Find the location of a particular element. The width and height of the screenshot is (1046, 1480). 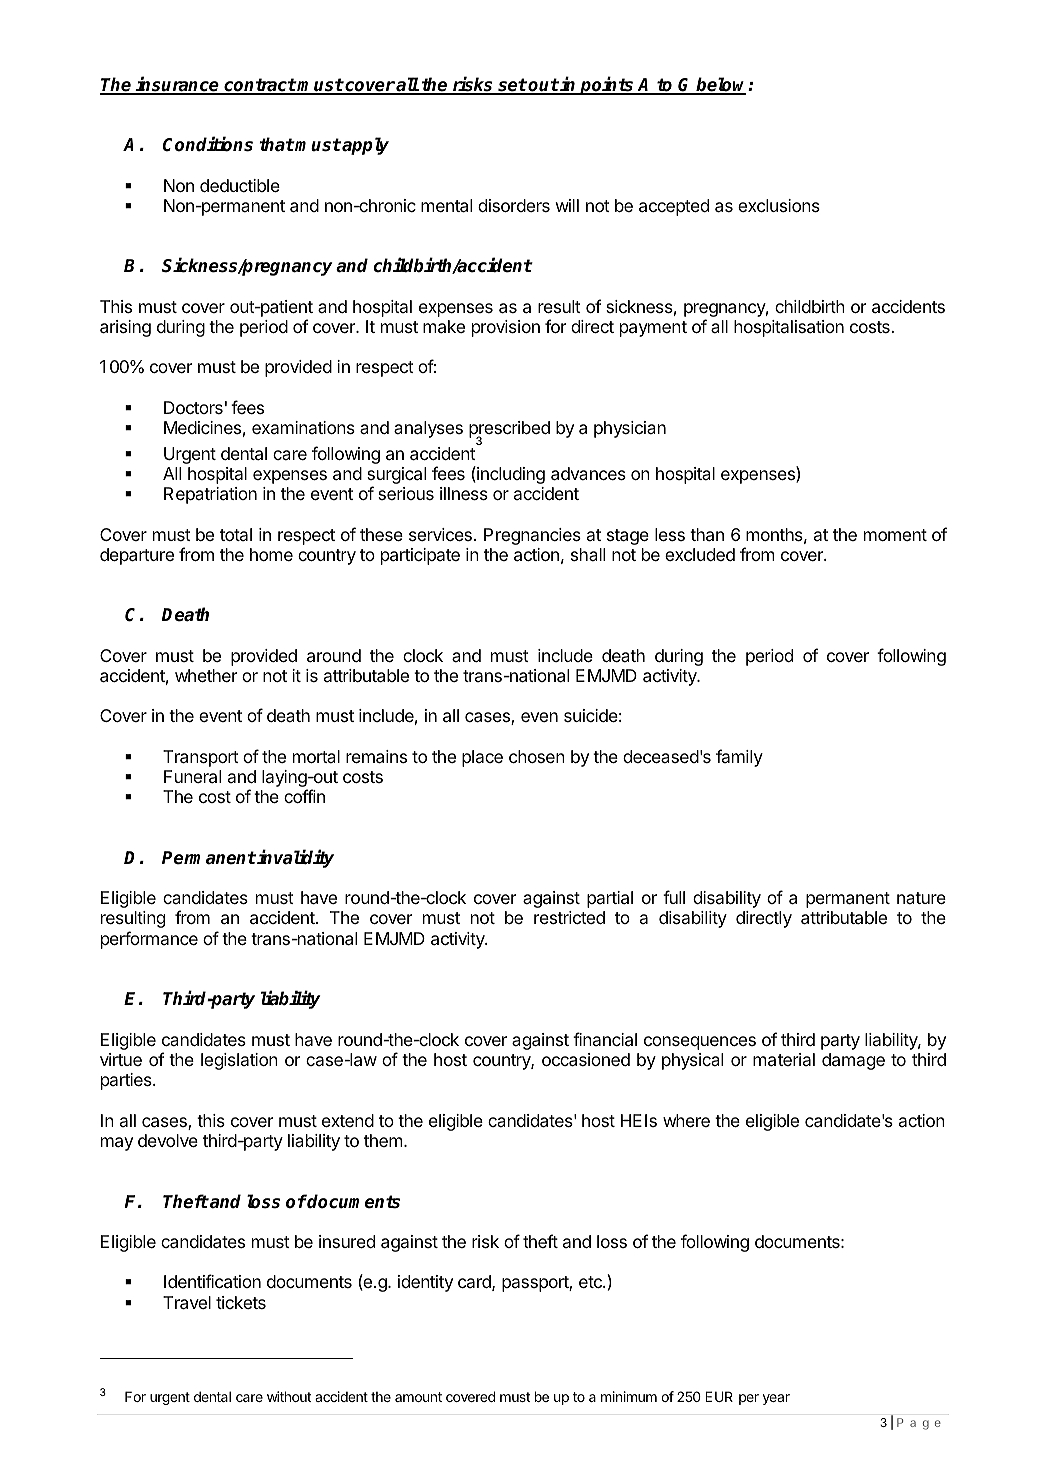

prescribed is located at coordinates (509, 431).
